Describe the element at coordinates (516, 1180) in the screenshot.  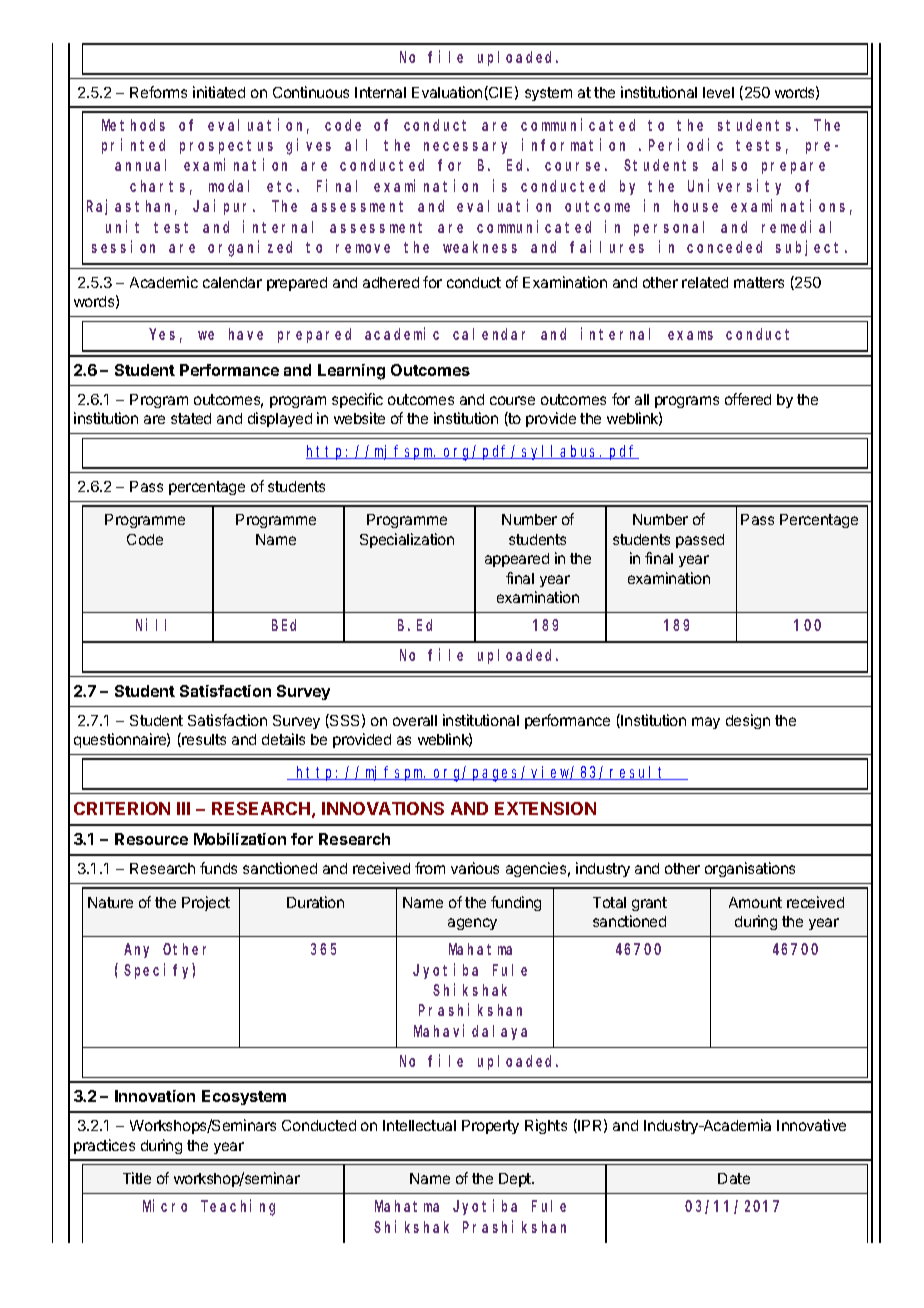
I see `Dept` at that location.
